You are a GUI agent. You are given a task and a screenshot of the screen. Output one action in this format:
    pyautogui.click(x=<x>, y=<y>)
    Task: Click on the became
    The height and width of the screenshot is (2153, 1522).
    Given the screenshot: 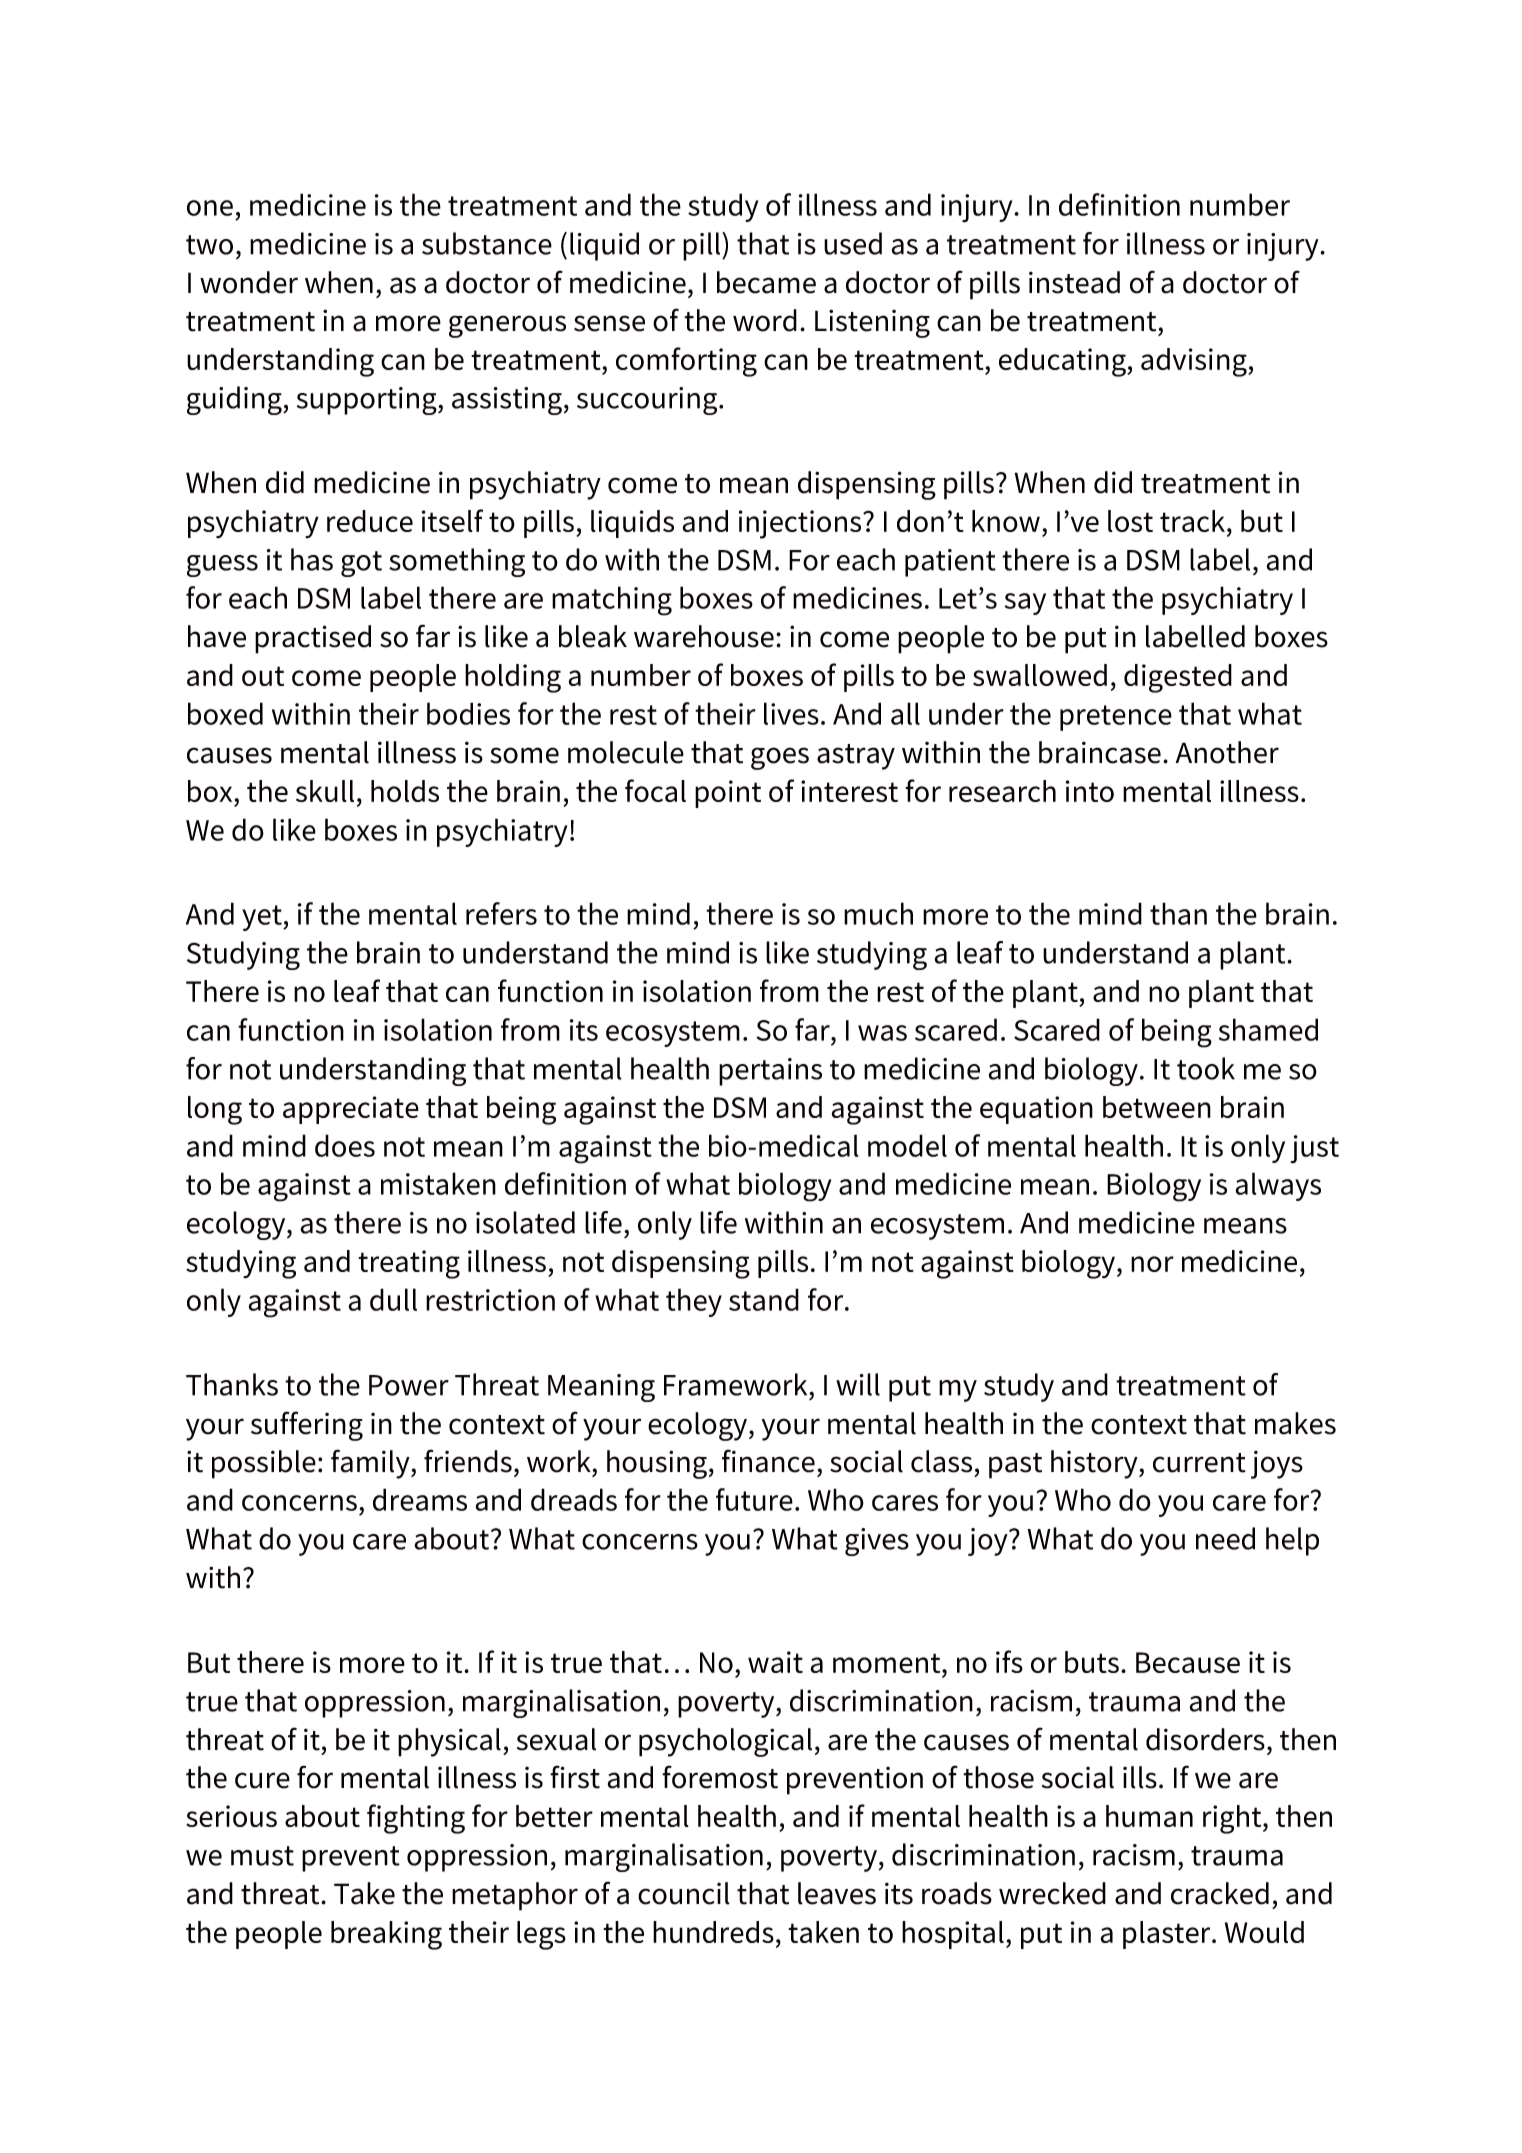 What is the action you would take?
    pyautogui.click(x=766, y=282)
